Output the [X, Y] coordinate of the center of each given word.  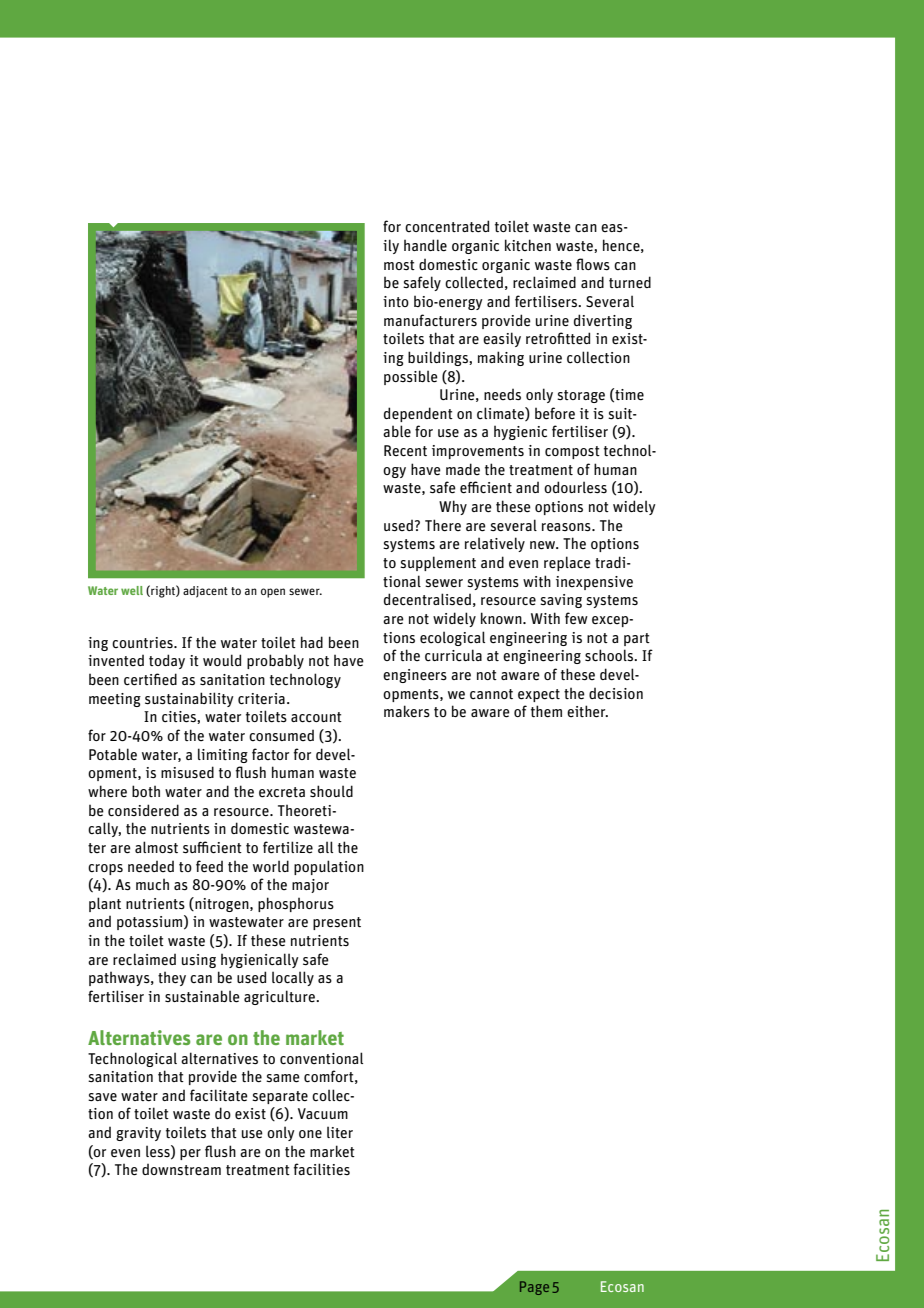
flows [593, 264]
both [146, 791]
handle [425, 245]
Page [534, 1288]
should [331, 791]
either [587, 711]
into [396, 301]
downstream [181, 1170]
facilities [322, 1169]
